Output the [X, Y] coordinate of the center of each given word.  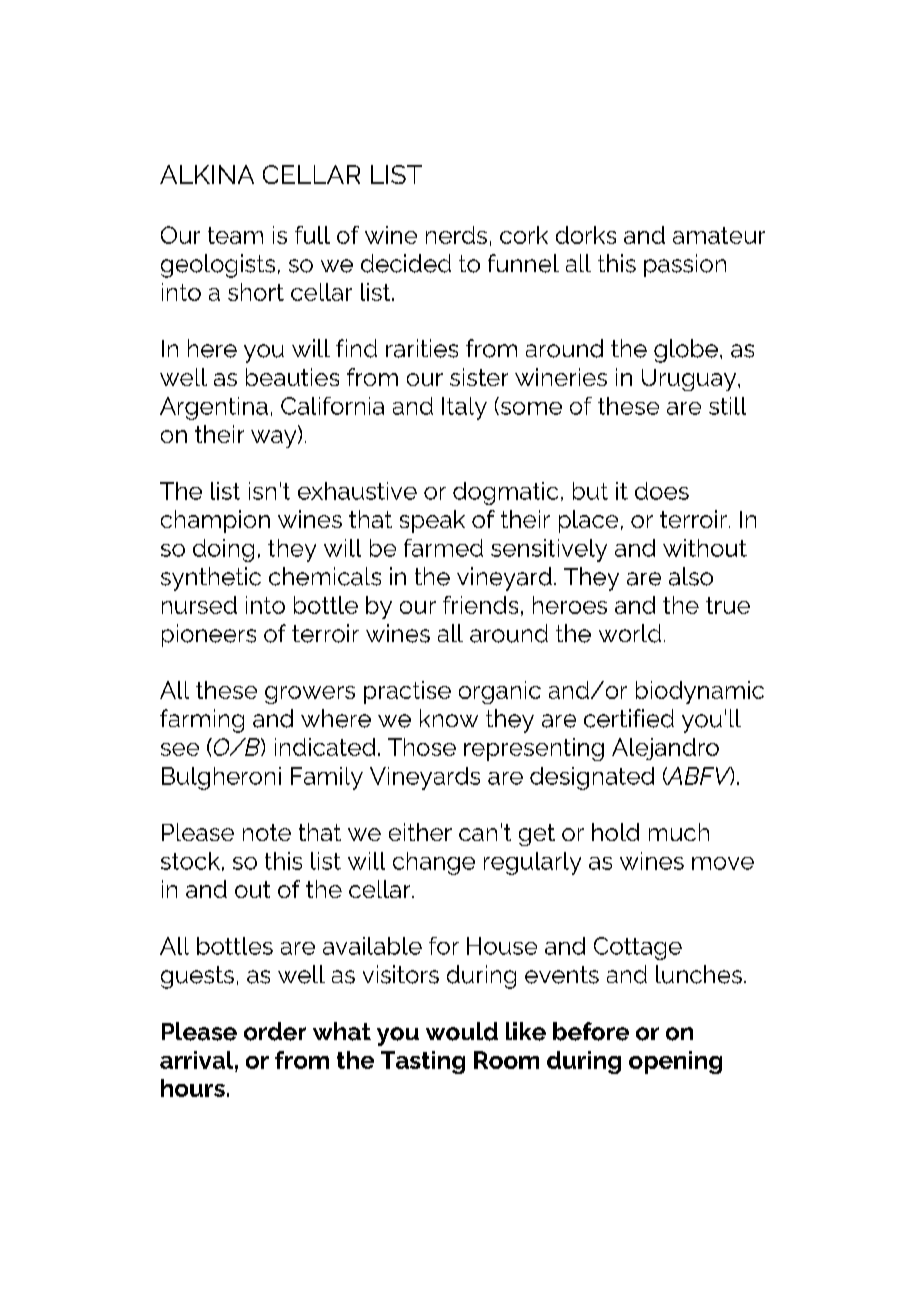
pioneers [209, 635]
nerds [456, 235]
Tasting [423, 1062]
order [275, 1031]
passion [685, 265]
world [630, 633]
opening [675, 1062]
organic [500, 692]
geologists [218, 266]
